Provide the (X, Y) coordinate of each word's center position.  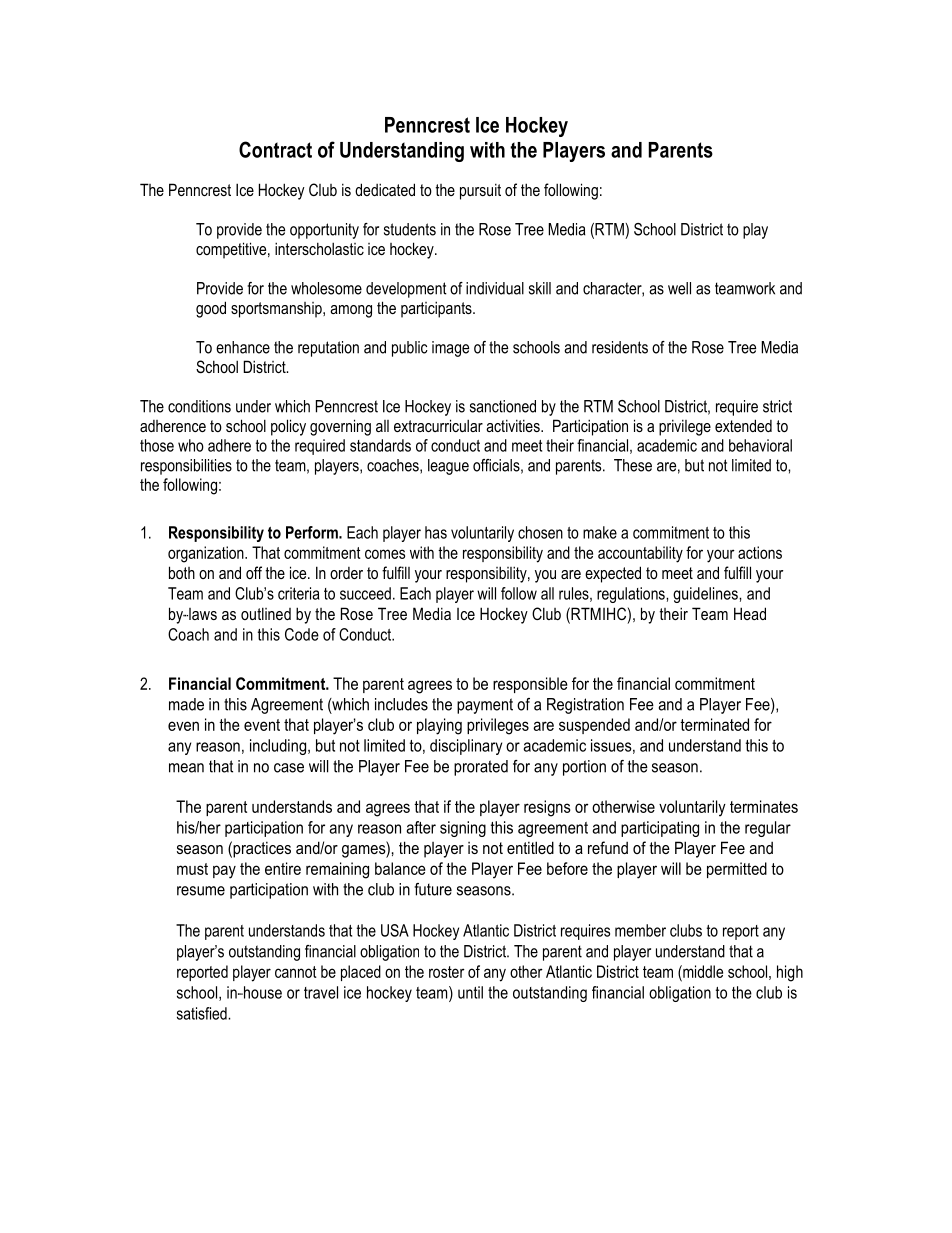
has (436, 532)
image (450, 349)
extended (743, 425)
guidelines (706, 595)
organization (207, 554)
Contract (275, 149)
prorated (481, 768)
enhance (243, 347)
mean (186, 768)
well (679, 288)
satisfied (203, 1013)
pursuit (480, 191)
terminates (764, 806)
